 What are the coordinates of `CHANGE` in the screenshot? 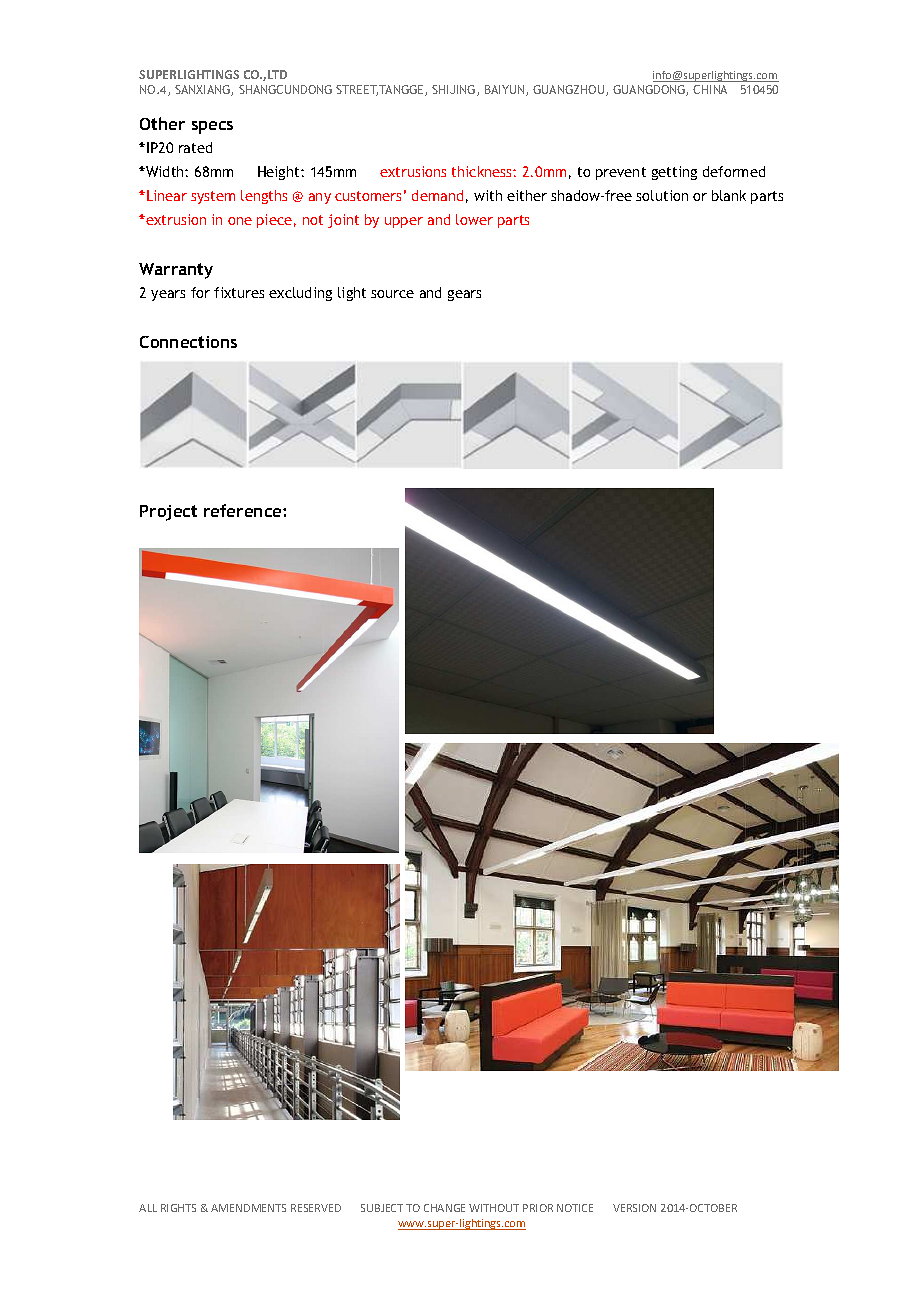 It's located at (444, 1208).
